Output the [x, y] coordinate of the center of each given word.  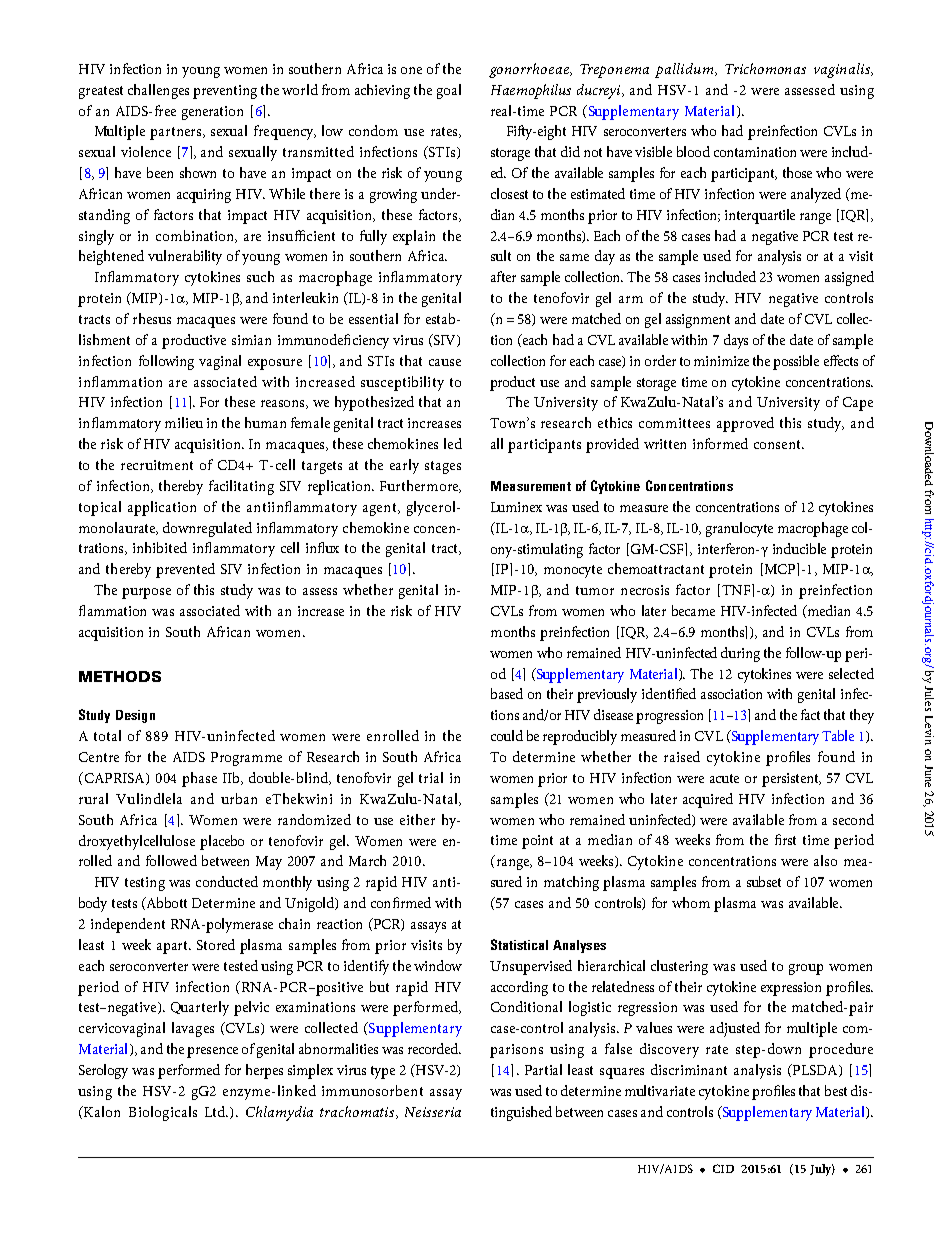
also [825, 860]
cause [445, 362]
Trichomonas [765, 68]
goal [449, 91]
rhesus [152, 318]
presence [212, 1052]
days [736, 341]
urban [239, 798]
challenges [158, 91]
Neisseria [433, 1112]
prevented [185, 570]
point [537, 842]
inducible [799, 548]
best [836, 1090]
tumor [595, 590]
